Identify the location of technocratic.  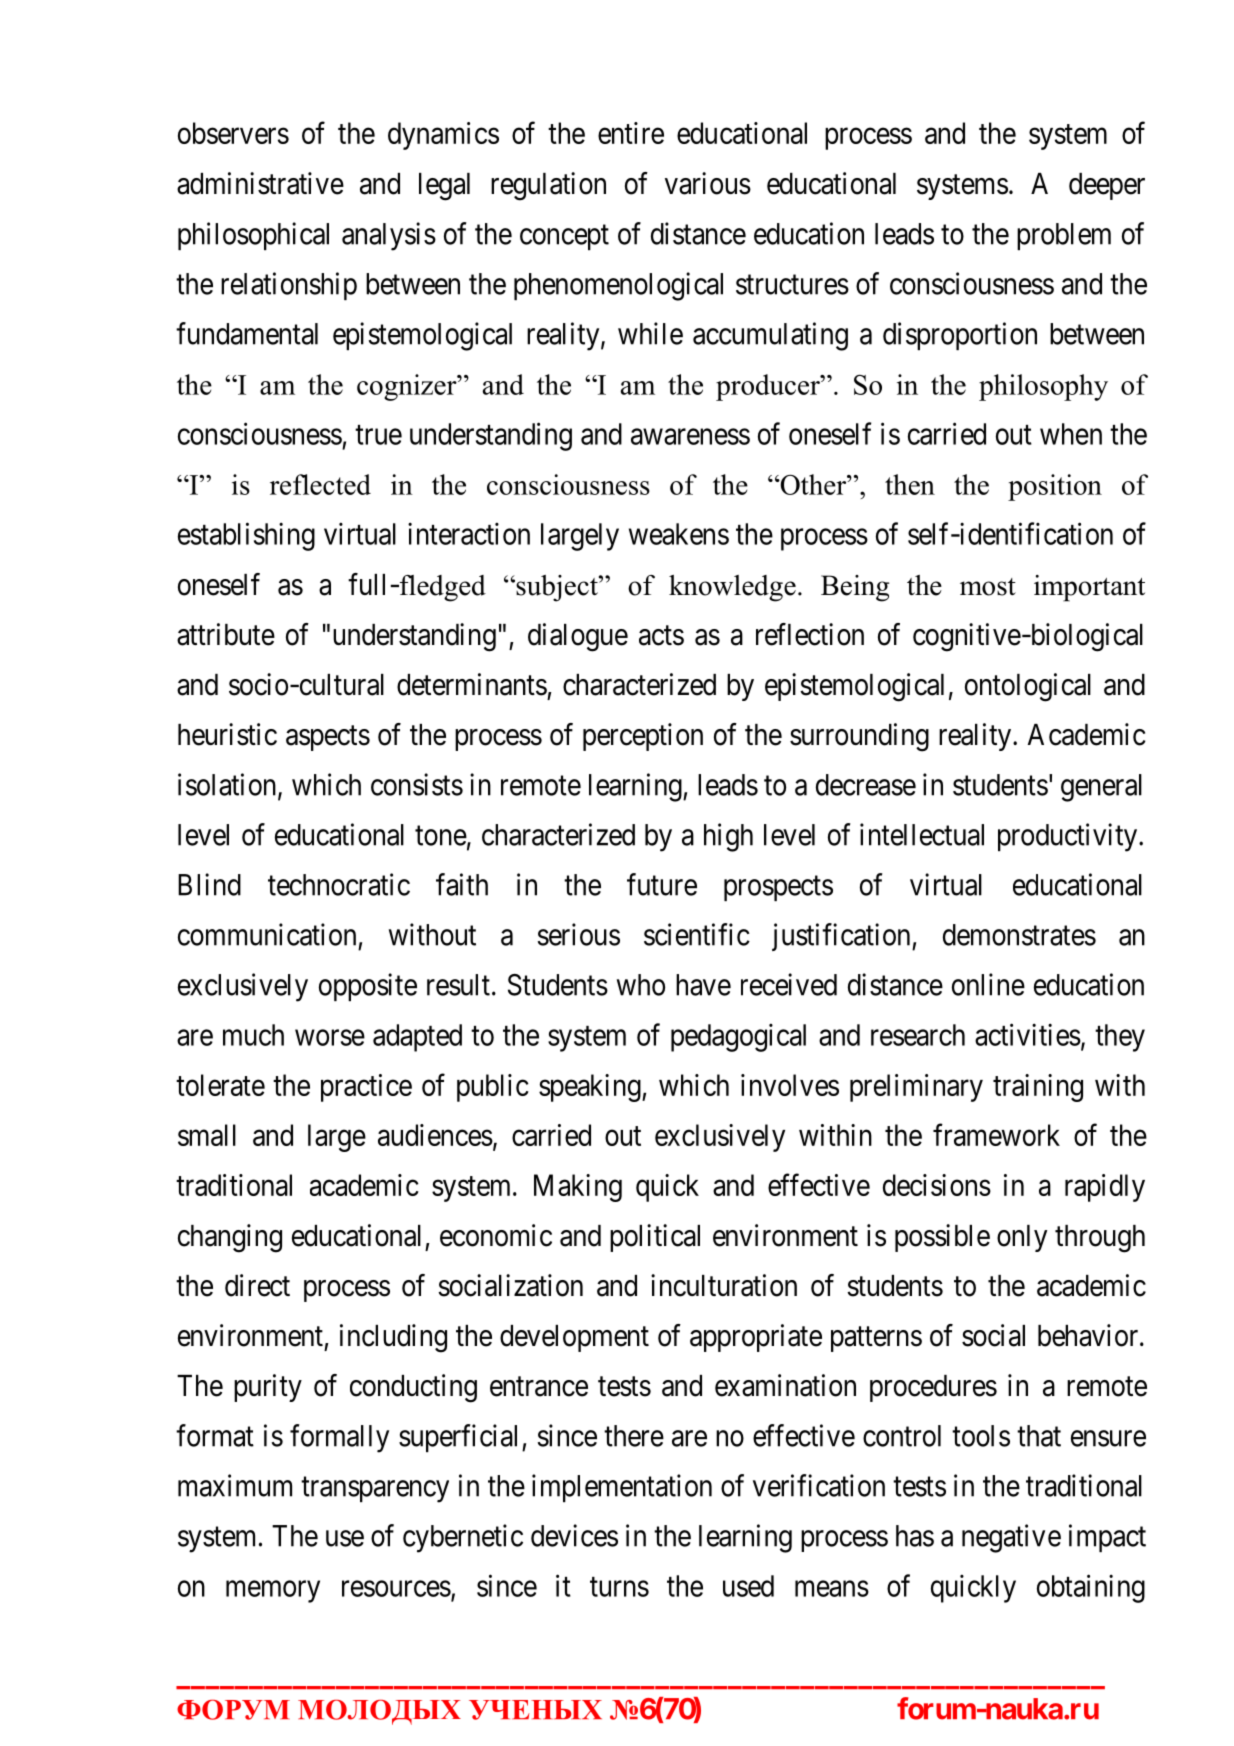
(339, 884).
